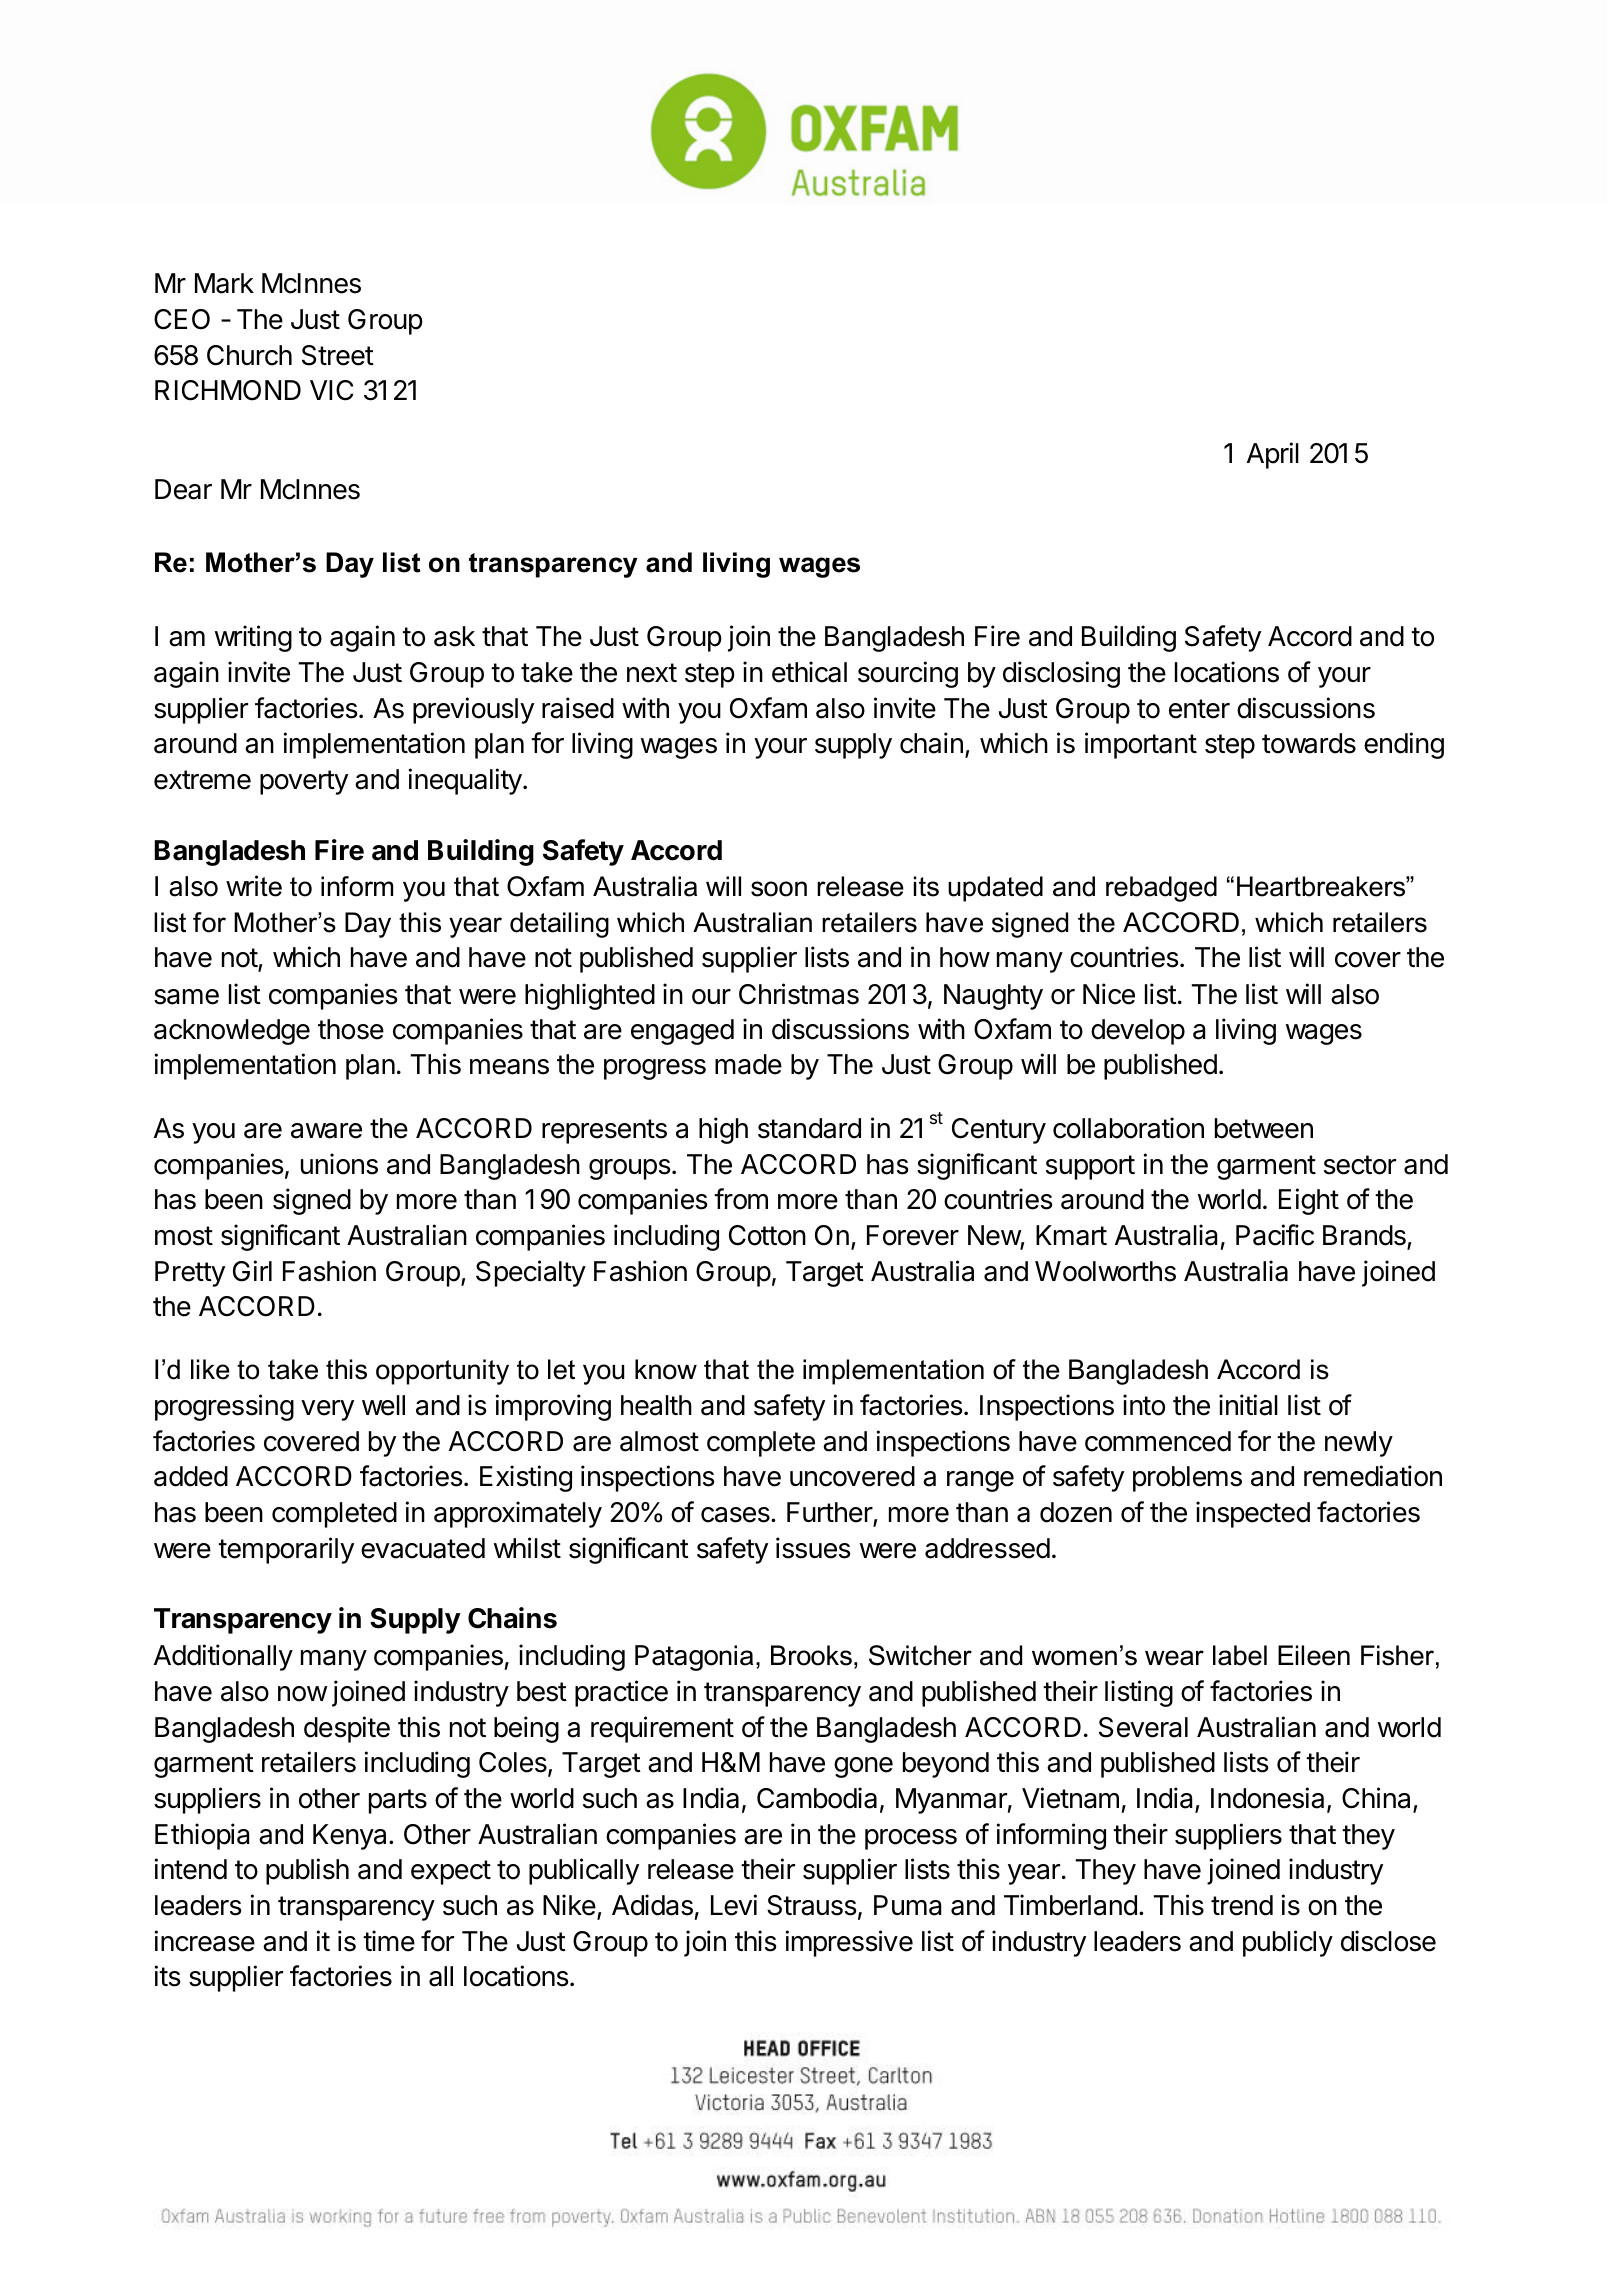 The image size is (1608, 2275). I want to click on between, so click(1264, 1128).
